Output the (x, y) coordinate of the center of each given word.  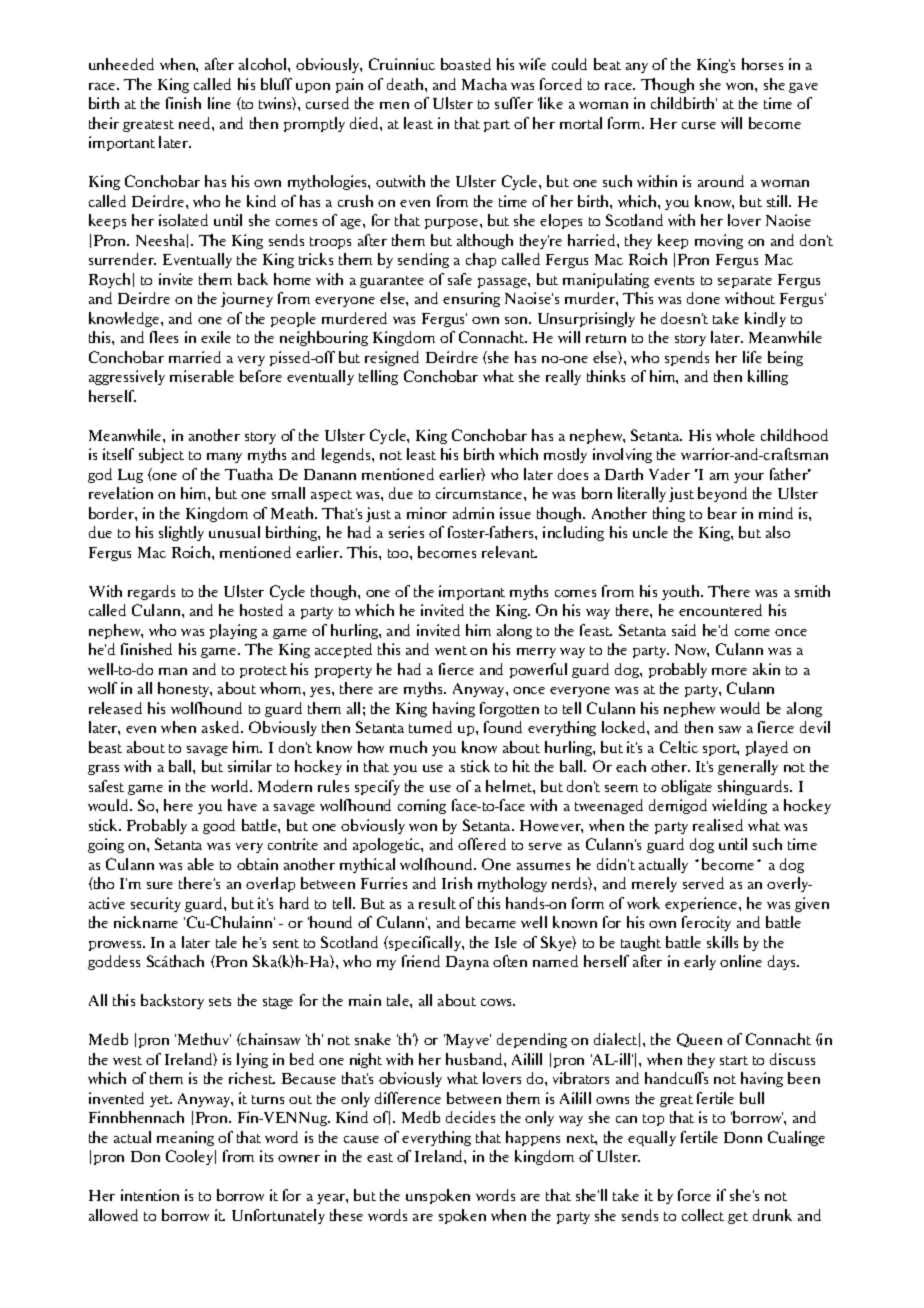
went (451, 650)
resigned (392, 358)
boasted (466, 64)
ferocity (706, 923)
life (752, 357)
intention (150, 1195)
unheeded (121, 64)
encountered (720, 610)
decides (470, 1117)
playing (233, 631)
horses (762, 64)
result (437, 903)
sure (160, 885)
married (195, 357)
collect (703, 1215)
